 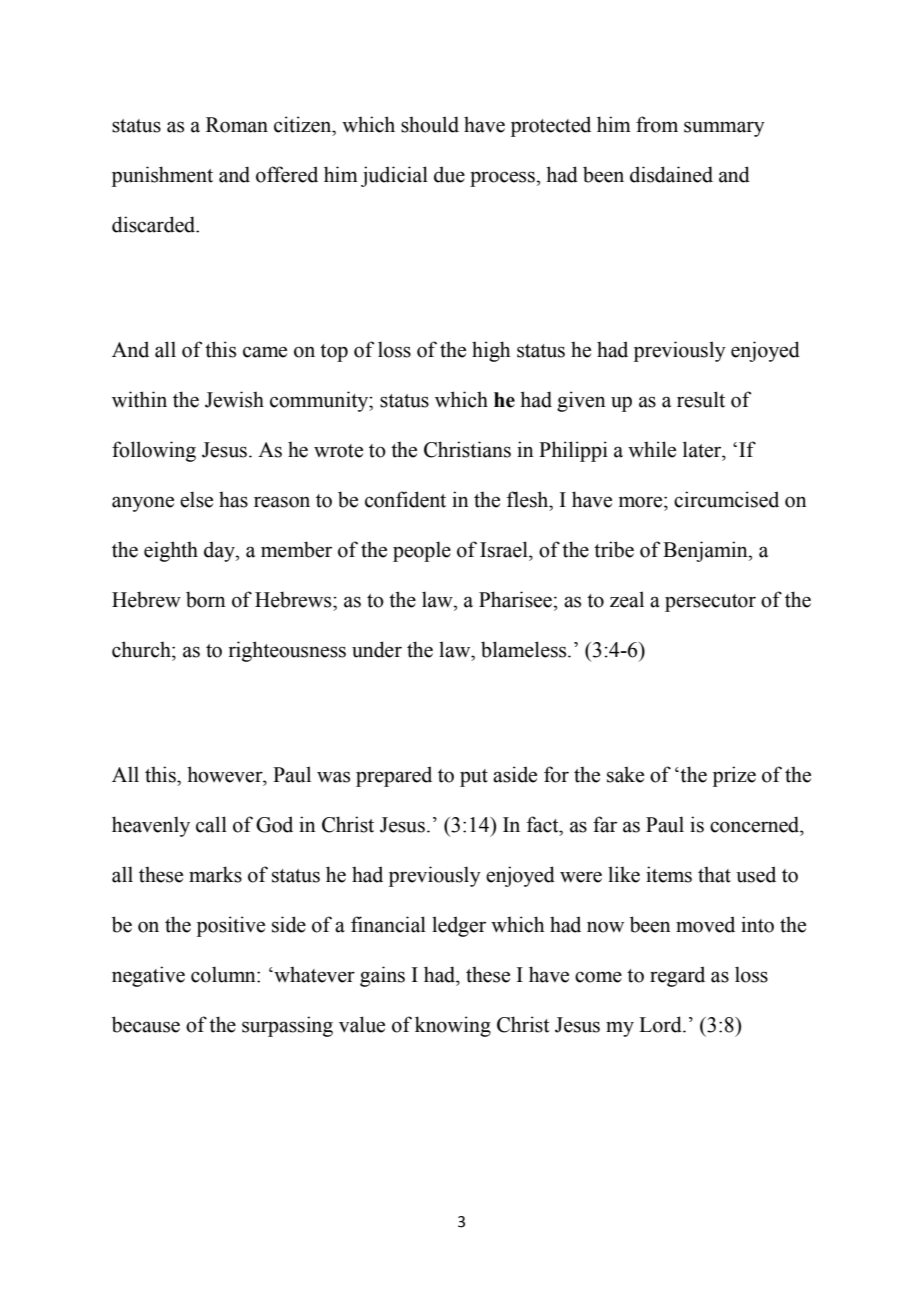 What do you see at coordinates (474, 778) in the screenshot?
I see `put` at bounding box center [474, 778].
